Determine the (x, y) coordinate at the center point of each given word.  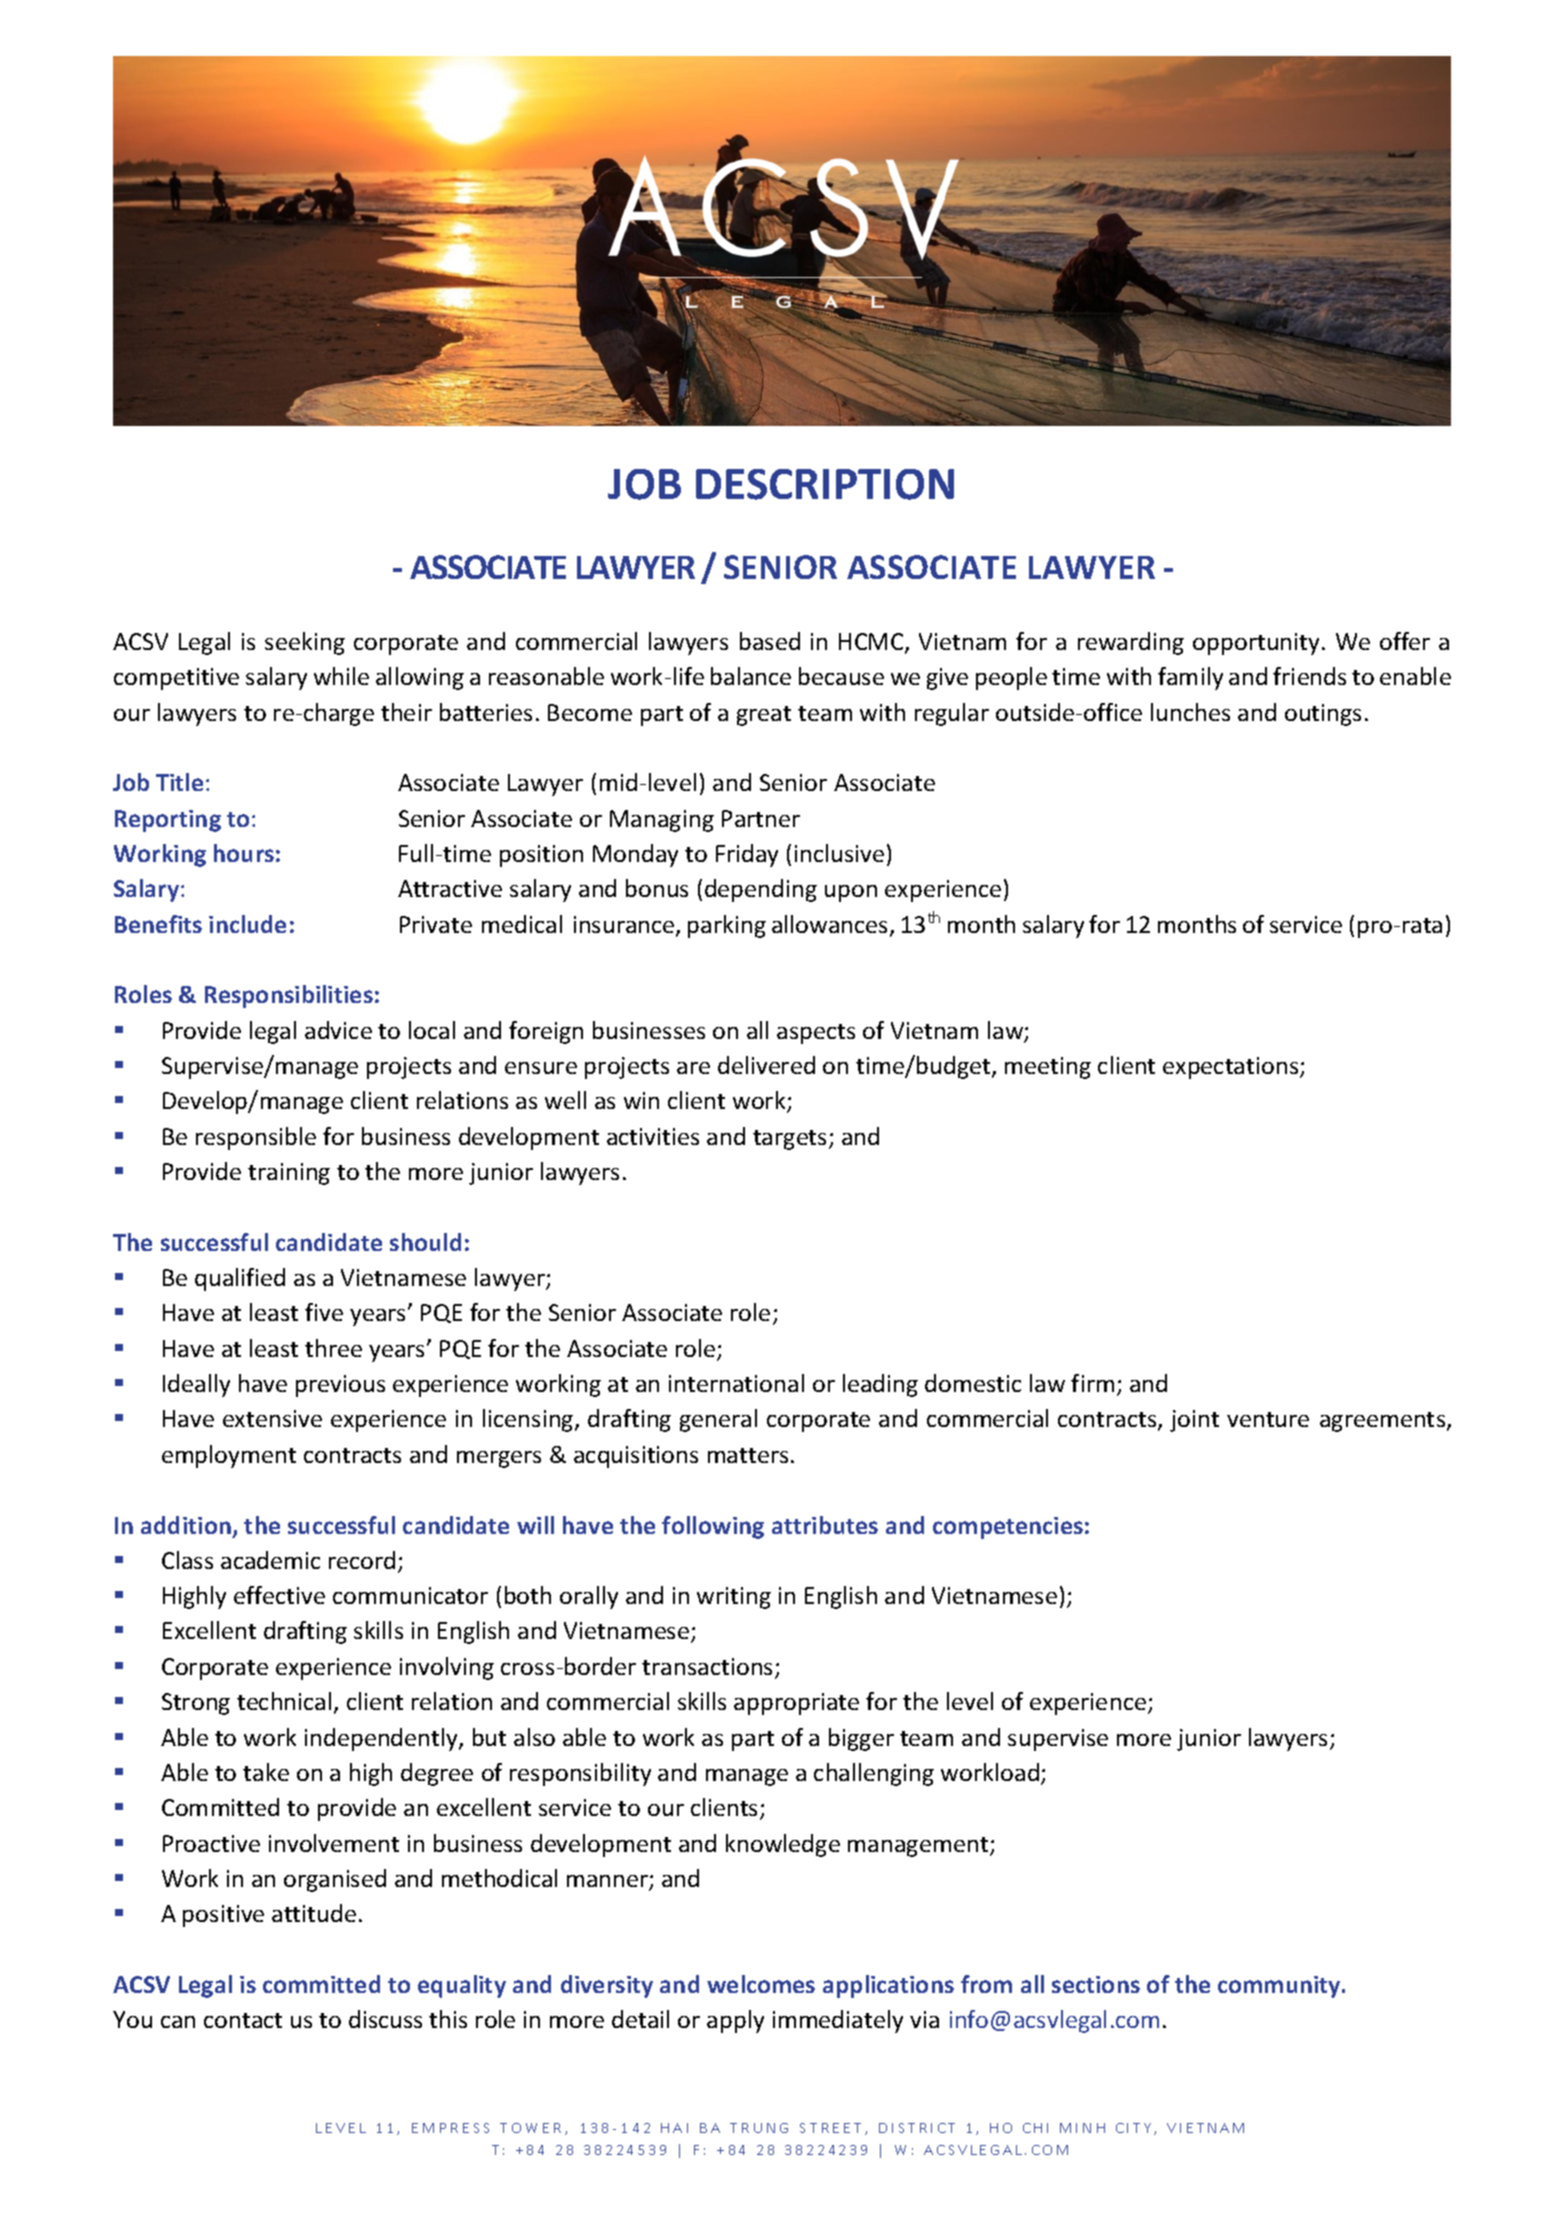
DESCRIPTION (825, 484)
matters (748, 1455)
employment (229, 1456)
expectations (1232, 1068)
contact (243, 2020)
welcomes (761, 1984)
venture (1268, 1419)
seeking (305, 643)
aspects (816, 1034)
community (1280, 1987)
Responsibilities (289, 996)
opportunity (1258, 644)
